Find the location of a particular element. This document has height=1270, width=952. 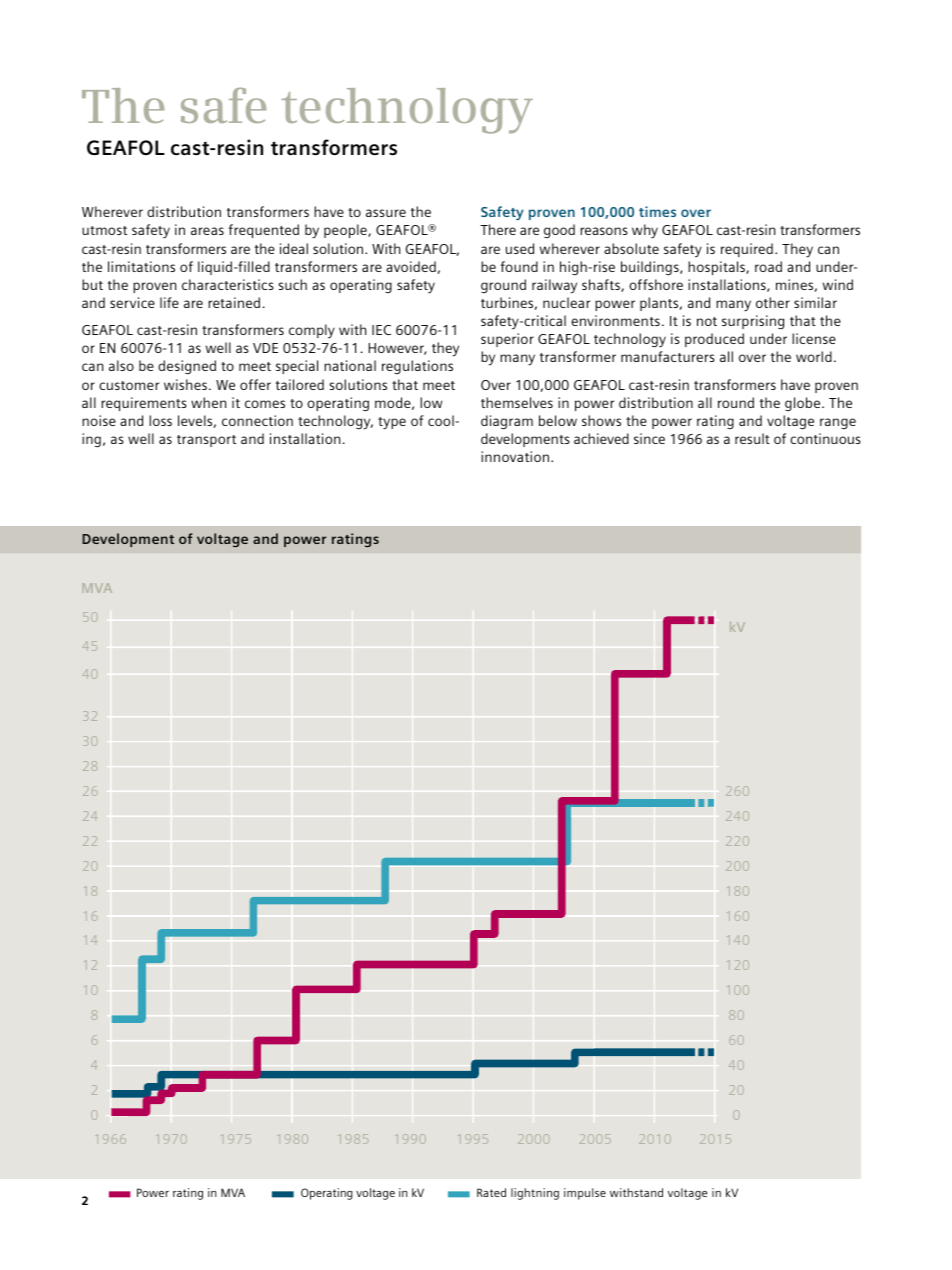

result is located at coordinates (752, 438).
